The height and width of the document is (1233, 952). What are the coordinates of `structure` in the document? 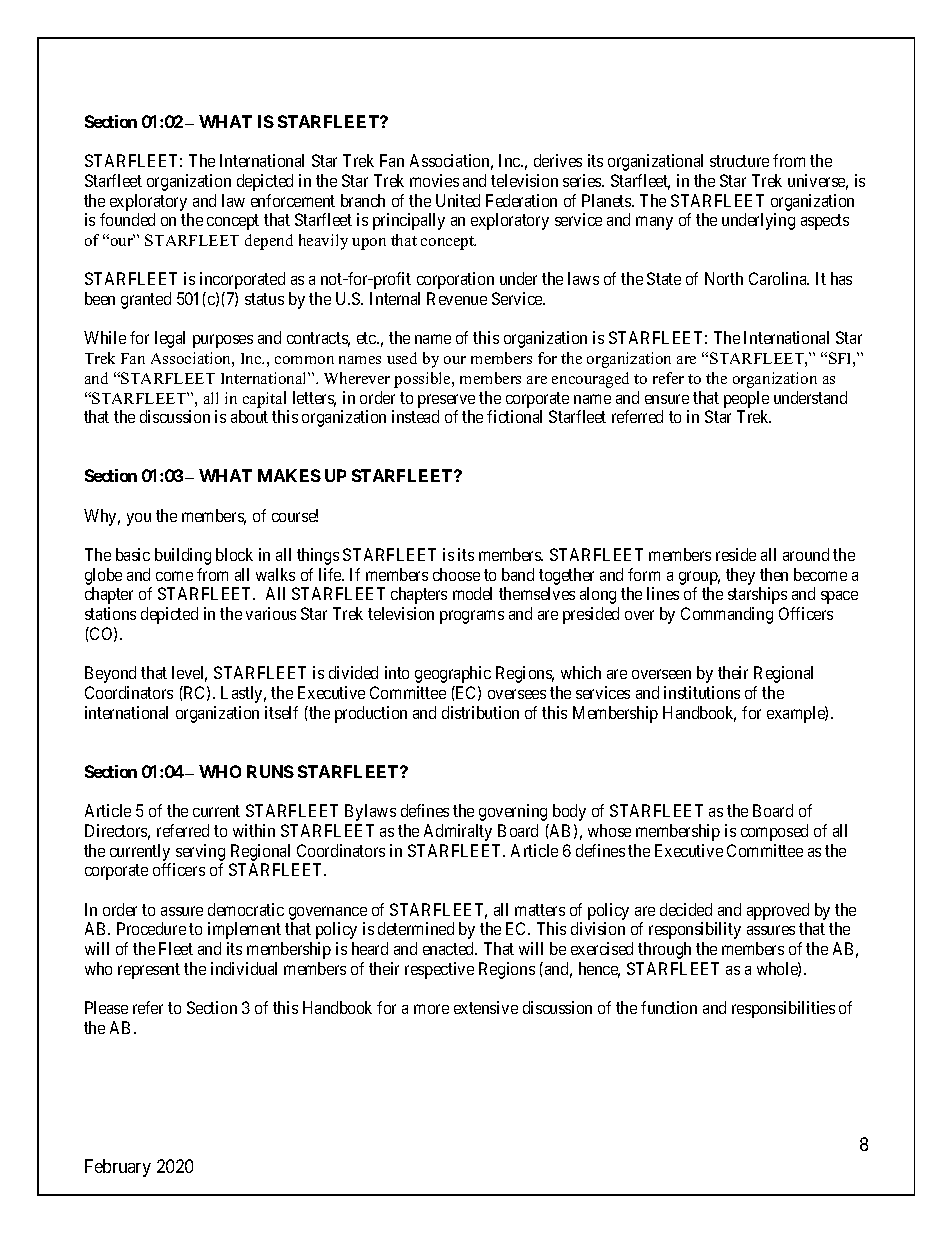 It's located at (739, 161).
